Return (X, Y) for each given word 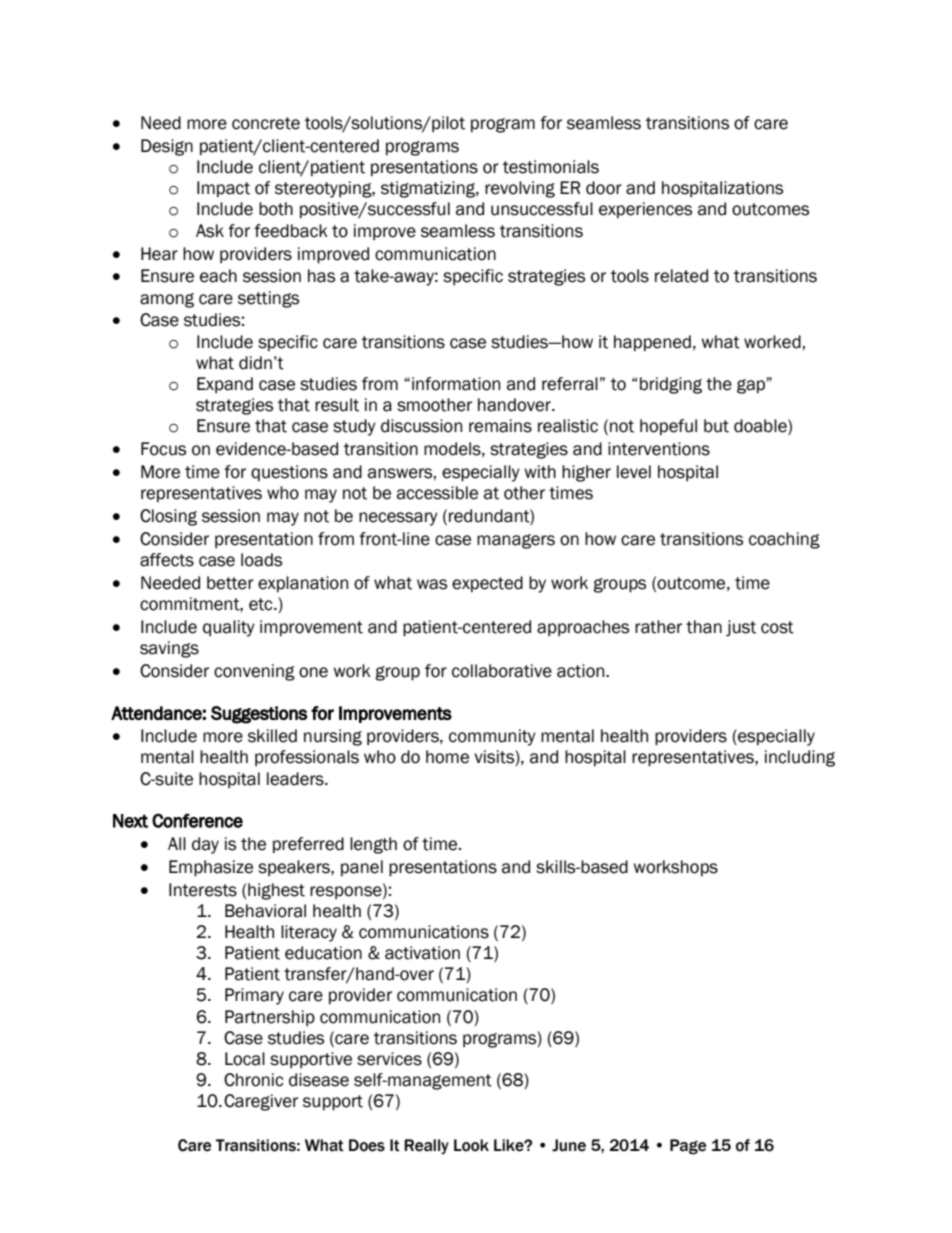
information (456, 384)
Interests (203, 890)
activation (422, 953)
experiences (645, 210)
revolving (520, 189)
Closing (168, 517)
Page (688, 1147)
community (492, 737)
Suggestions (259, 715)
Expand (225, 385)
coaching (784, 540)
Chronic (253, 1080)
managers (516, 541)
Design (167, 147)
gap (751, 386)
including (800, 758)
